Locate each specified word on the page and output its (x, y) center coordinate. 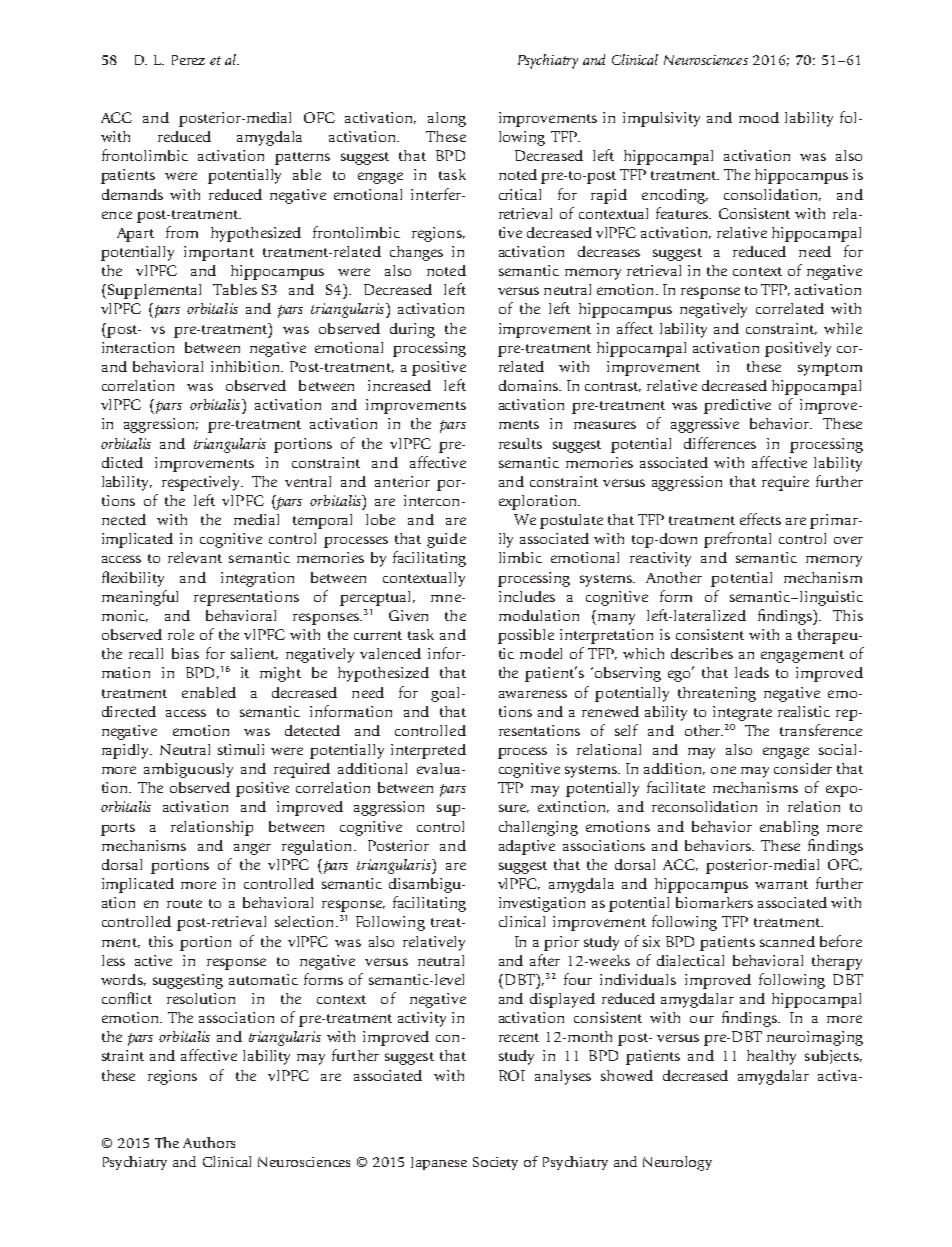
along (447, 119)
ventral (308, 481)
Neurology (677, 1163)
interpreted (428, 751)
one (723, 770)
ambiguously (188, 770)
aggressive (705, 425)
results (520, 443)
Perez (188, 60)
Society (495, 1163)
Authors (209, 1142)
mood (759, 117)
